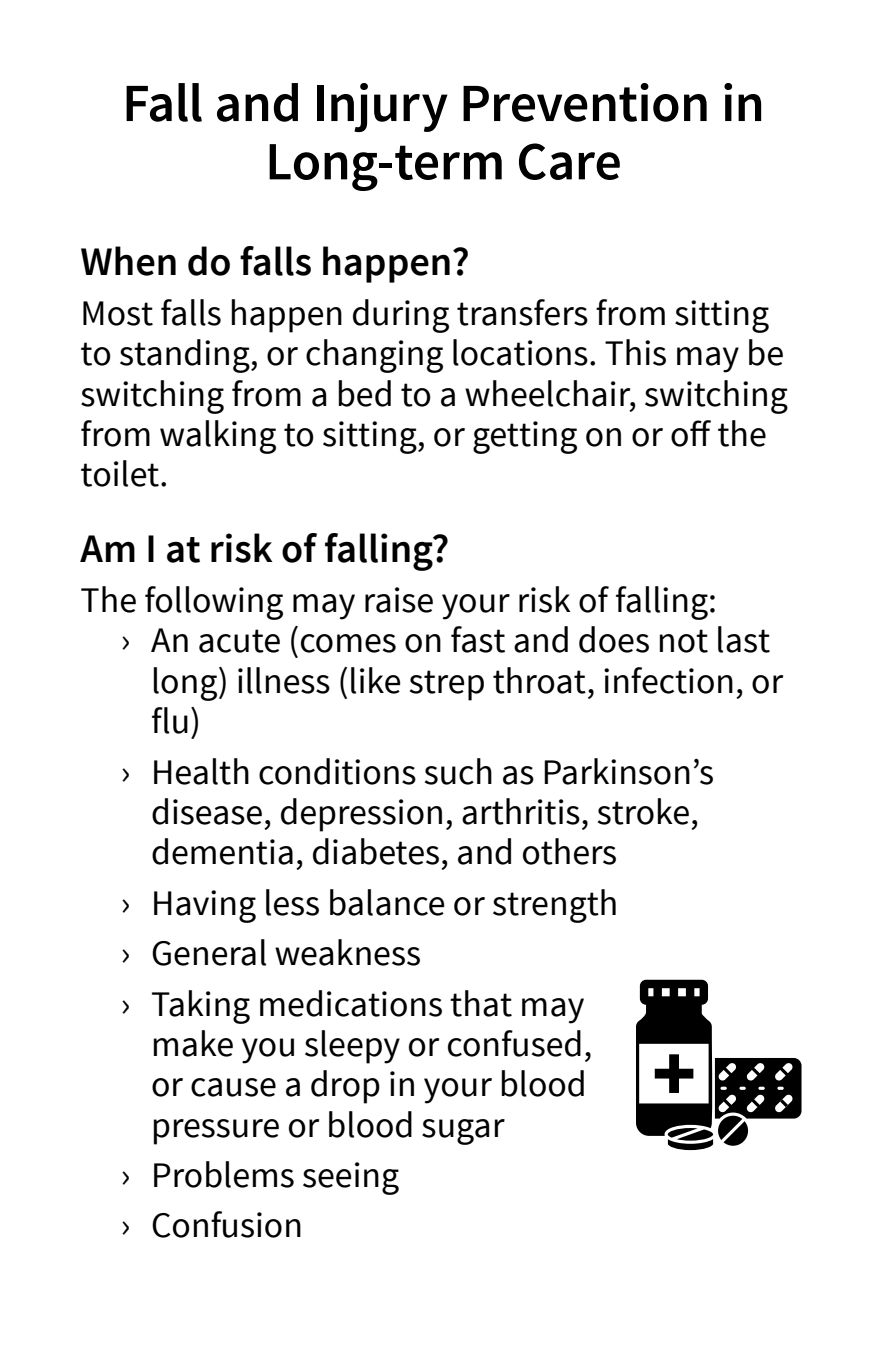  What do you see at coordinates (128, 261) in the screenshot?
I see `When` at bounding box center [128, 261].
